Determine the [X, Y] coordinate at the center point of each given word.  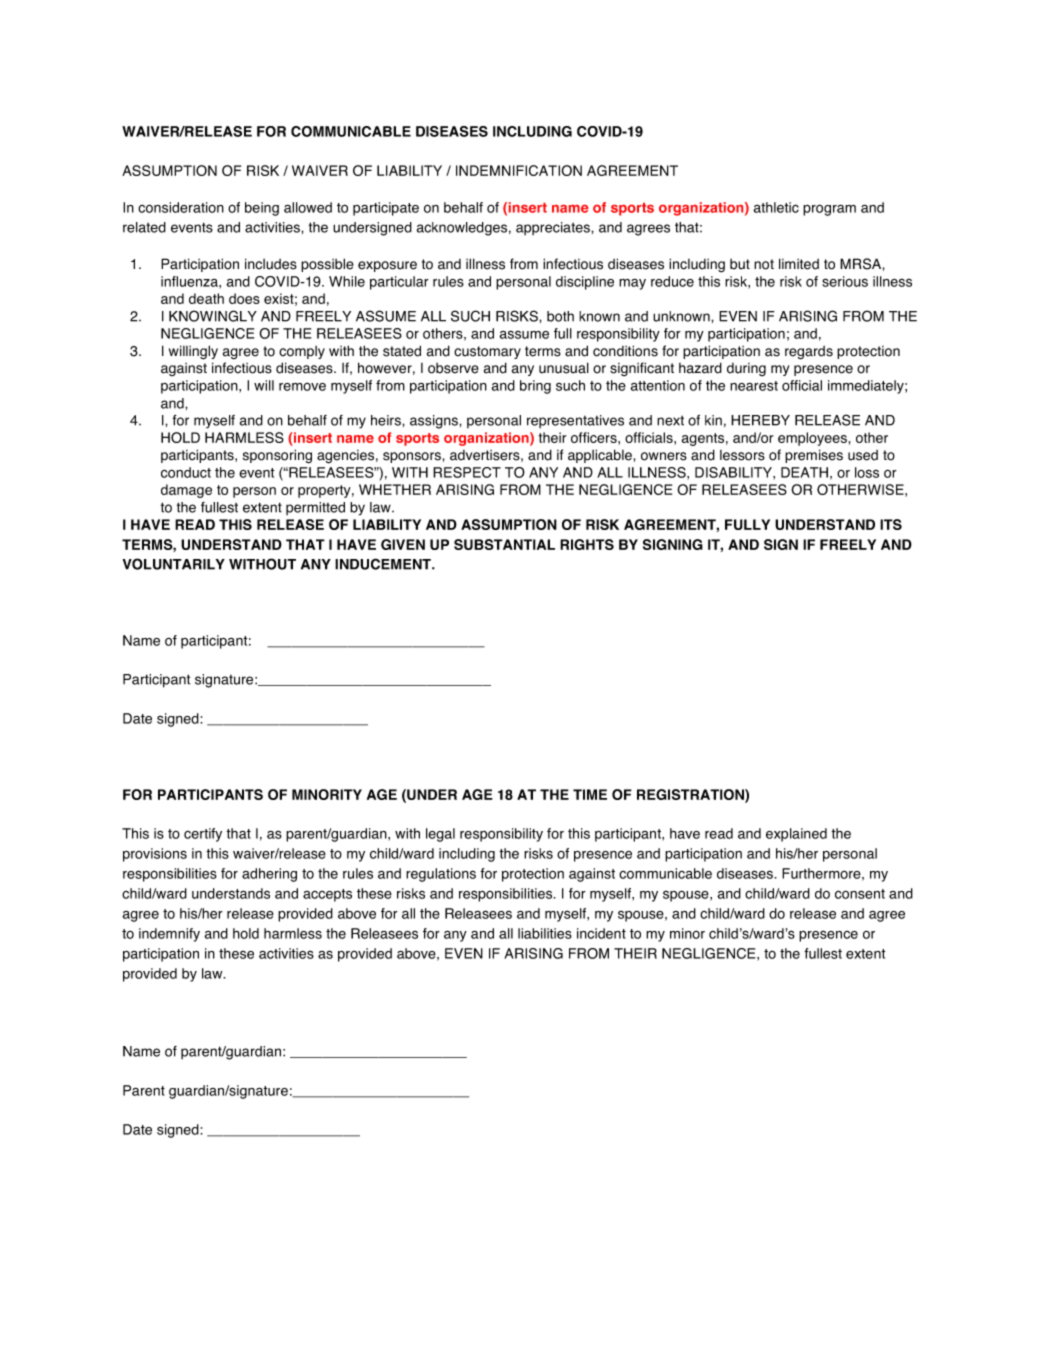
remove [302, 387]
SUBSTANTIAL [504, 544]
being [262, 209]
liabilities [545, 933]
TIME [590, 794]
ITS [891, 524]
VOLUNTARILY [174, 564]
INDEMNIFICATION [519, 170]
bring [535, 387]
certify [203, 835]
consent [860, 894]
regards [809, 353]
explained [796, 835]
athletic [776, 207]
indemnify [169, 935]
